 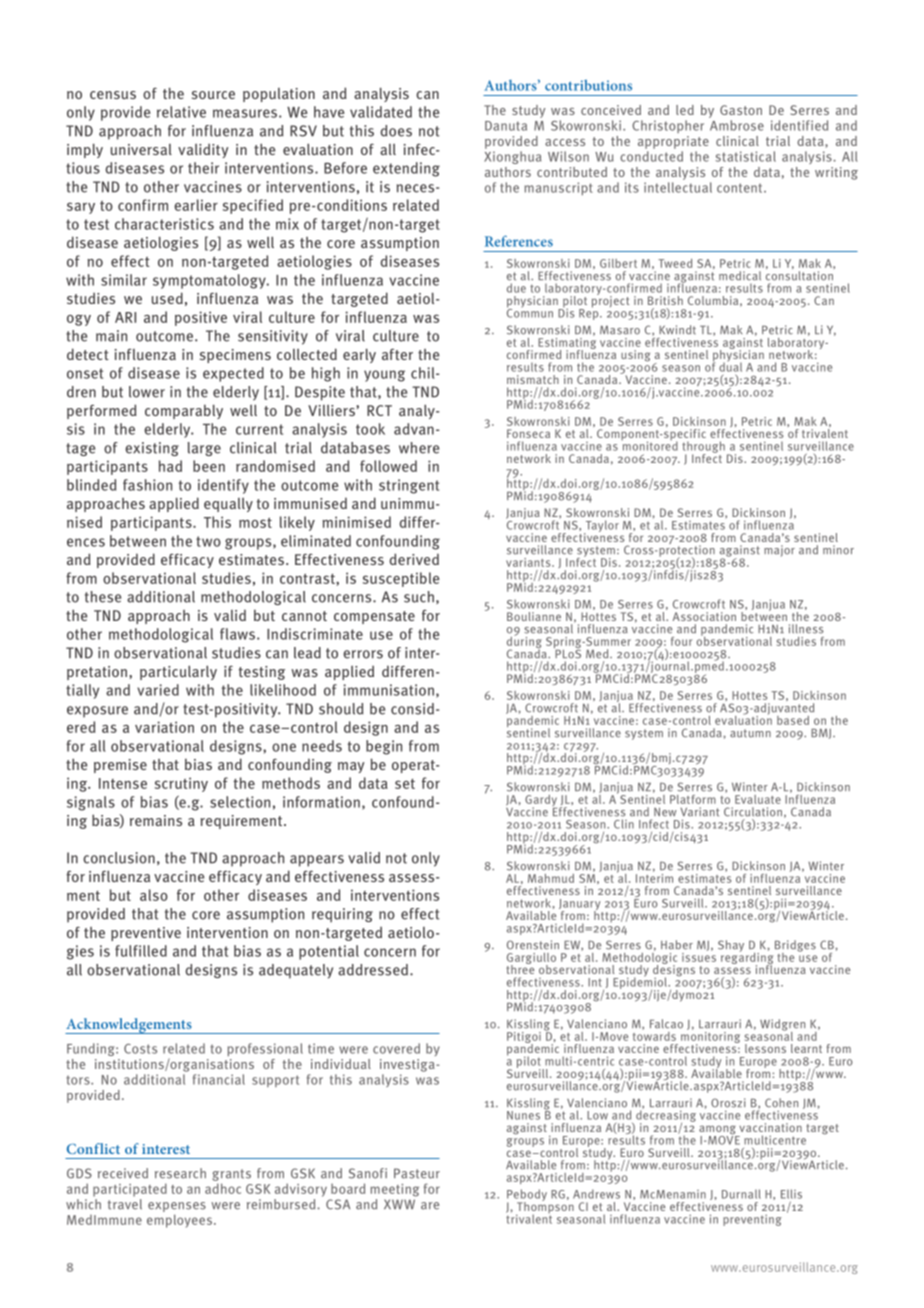 I want to click on Circulation, so click(x=753, y=812).
